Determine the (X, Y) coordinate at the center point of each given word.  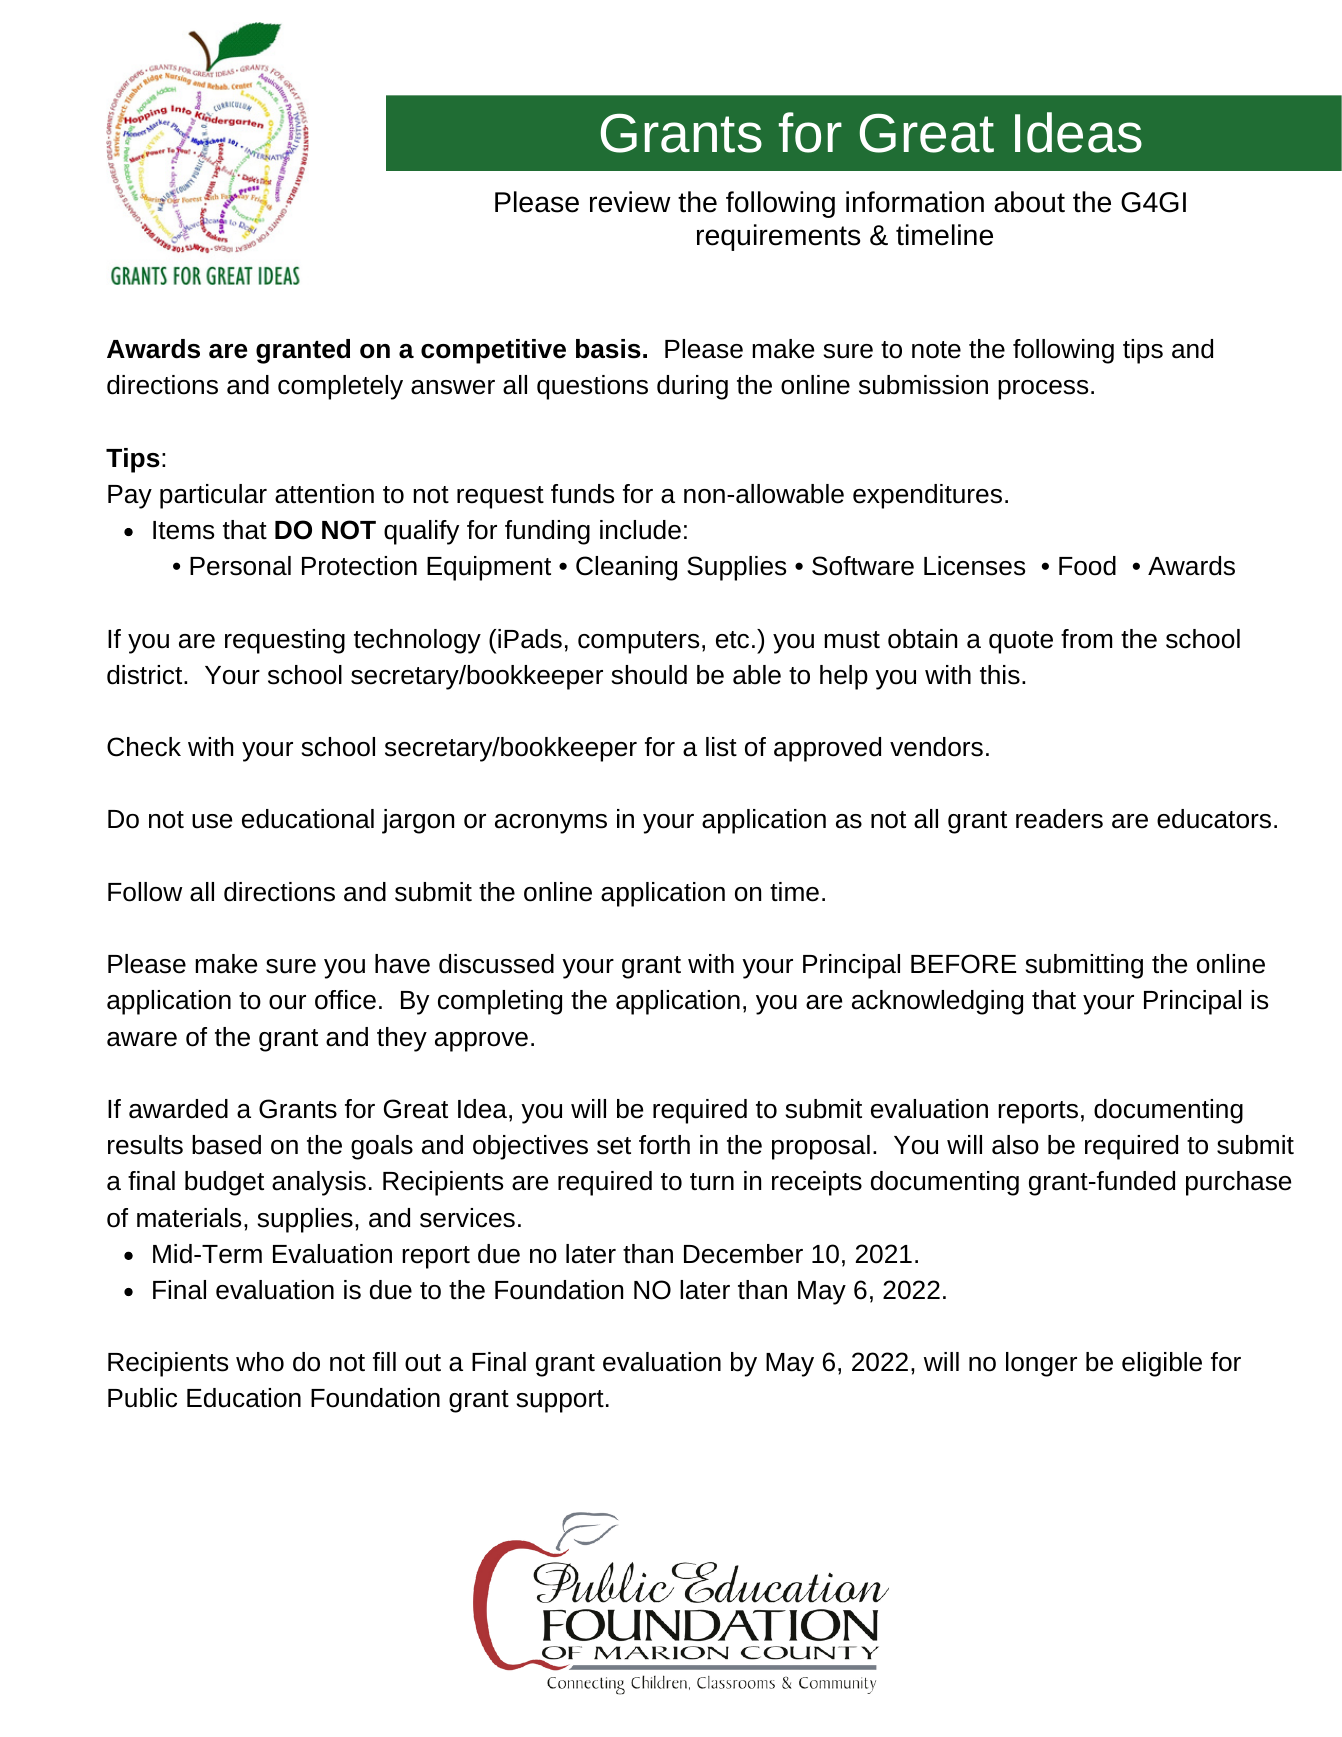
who (260, 1362)
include (640, 530)
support (560, 1401)
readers (1059, 819)
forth (664, 1145)
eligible (1162, 1364)
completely (340, 387)
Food (1087, 566)
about (1029, 202)
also (1015, 1145)
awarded (178, 1109)
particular (213, 496)
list (721, 747)
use (212, 821)
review (630, 202)
